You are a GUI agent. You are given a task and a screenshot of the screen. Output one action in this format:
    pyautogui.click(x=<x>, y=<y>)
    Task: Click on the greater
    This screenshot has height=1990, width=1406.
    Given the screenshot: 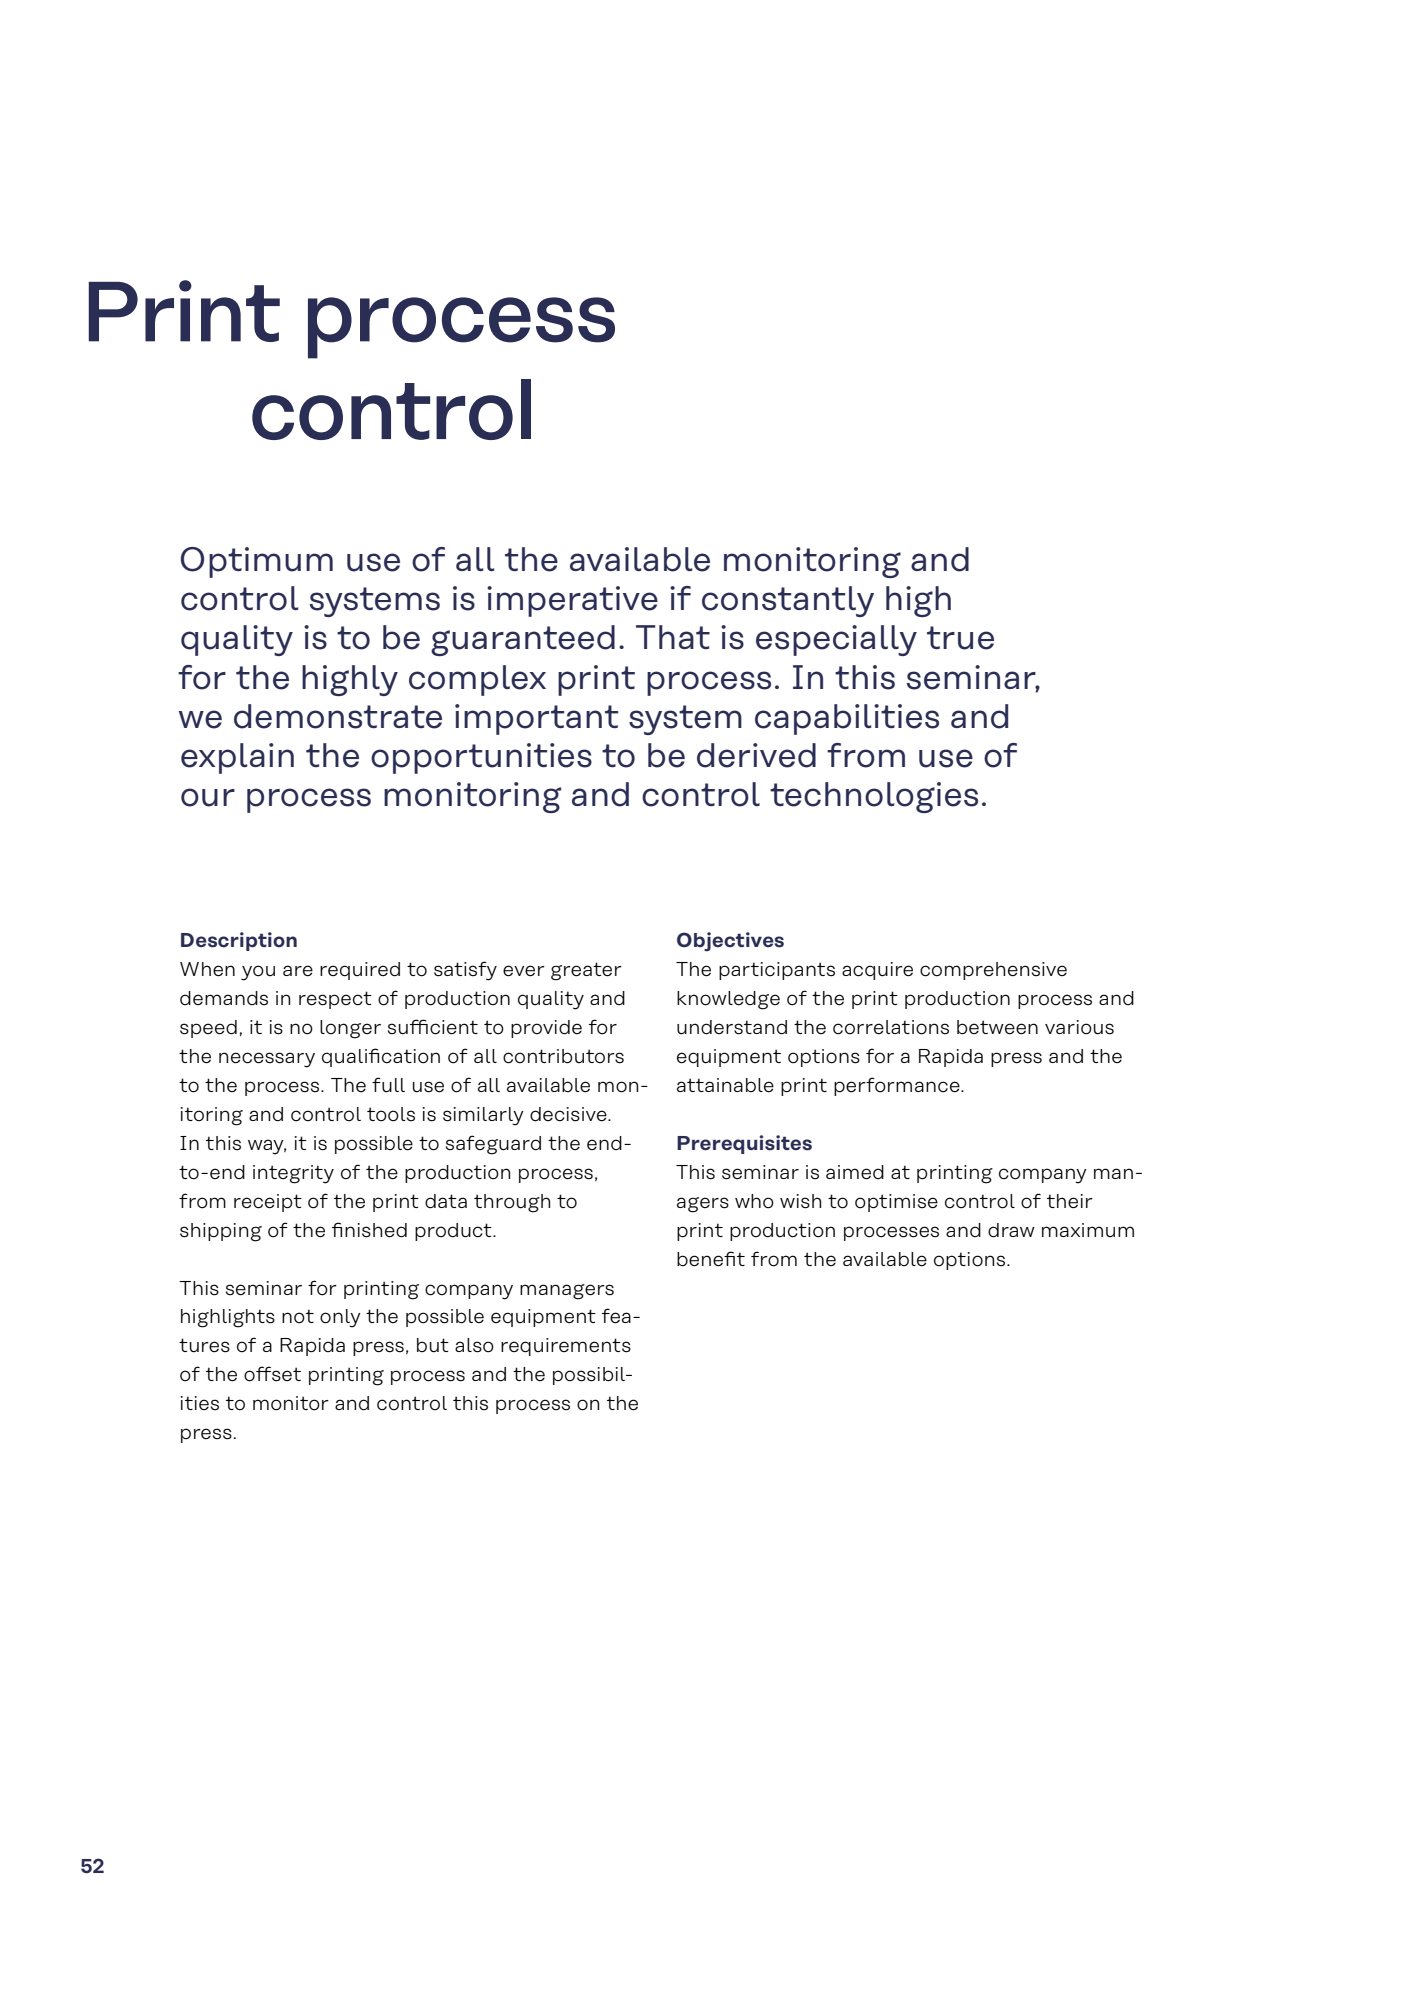 What is the action you would take?
    pyautogui.click(x=586, y=971)
